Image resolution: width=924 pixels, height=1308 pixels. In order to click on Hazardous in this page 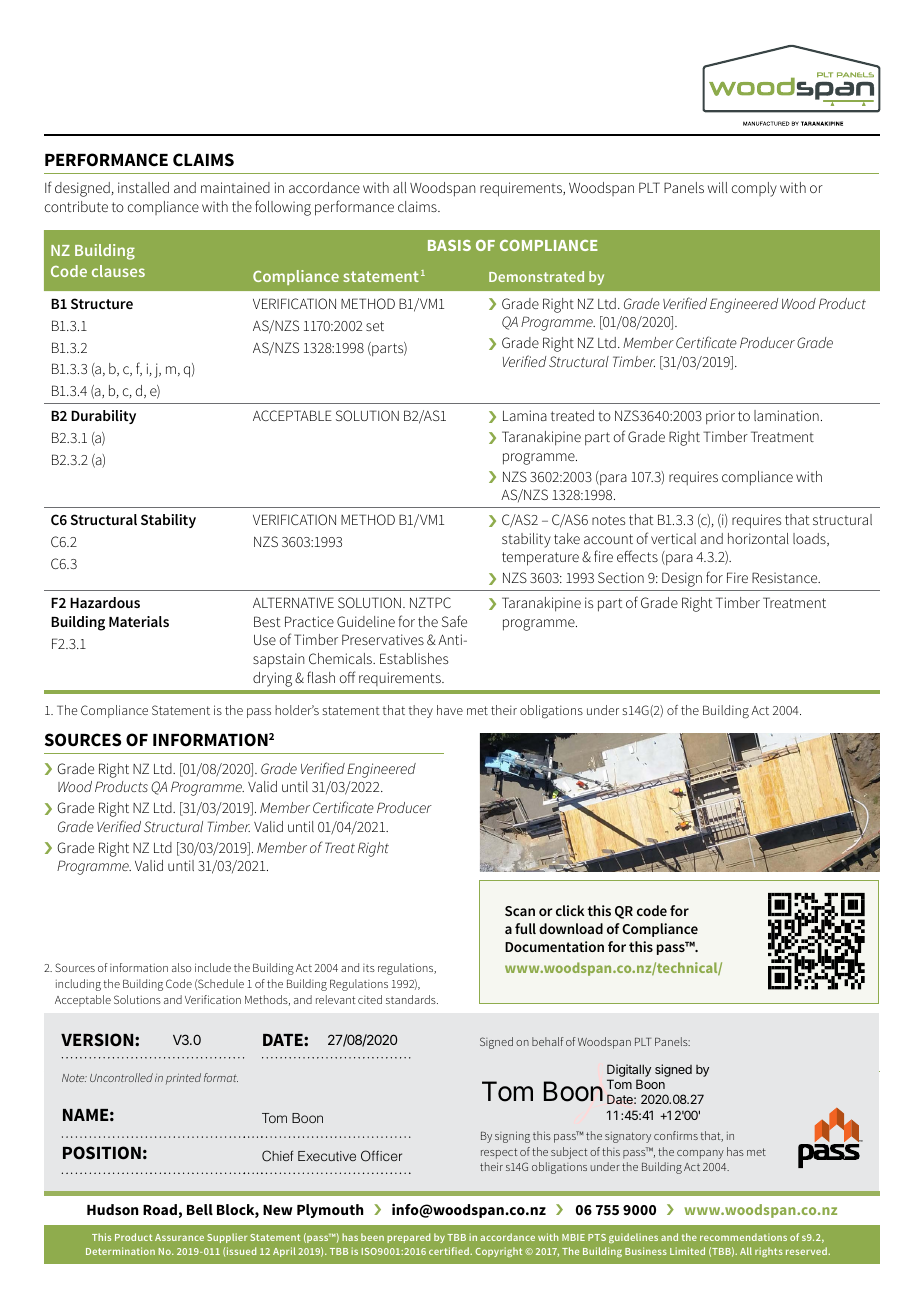, I will do `click(105, 602)`.
